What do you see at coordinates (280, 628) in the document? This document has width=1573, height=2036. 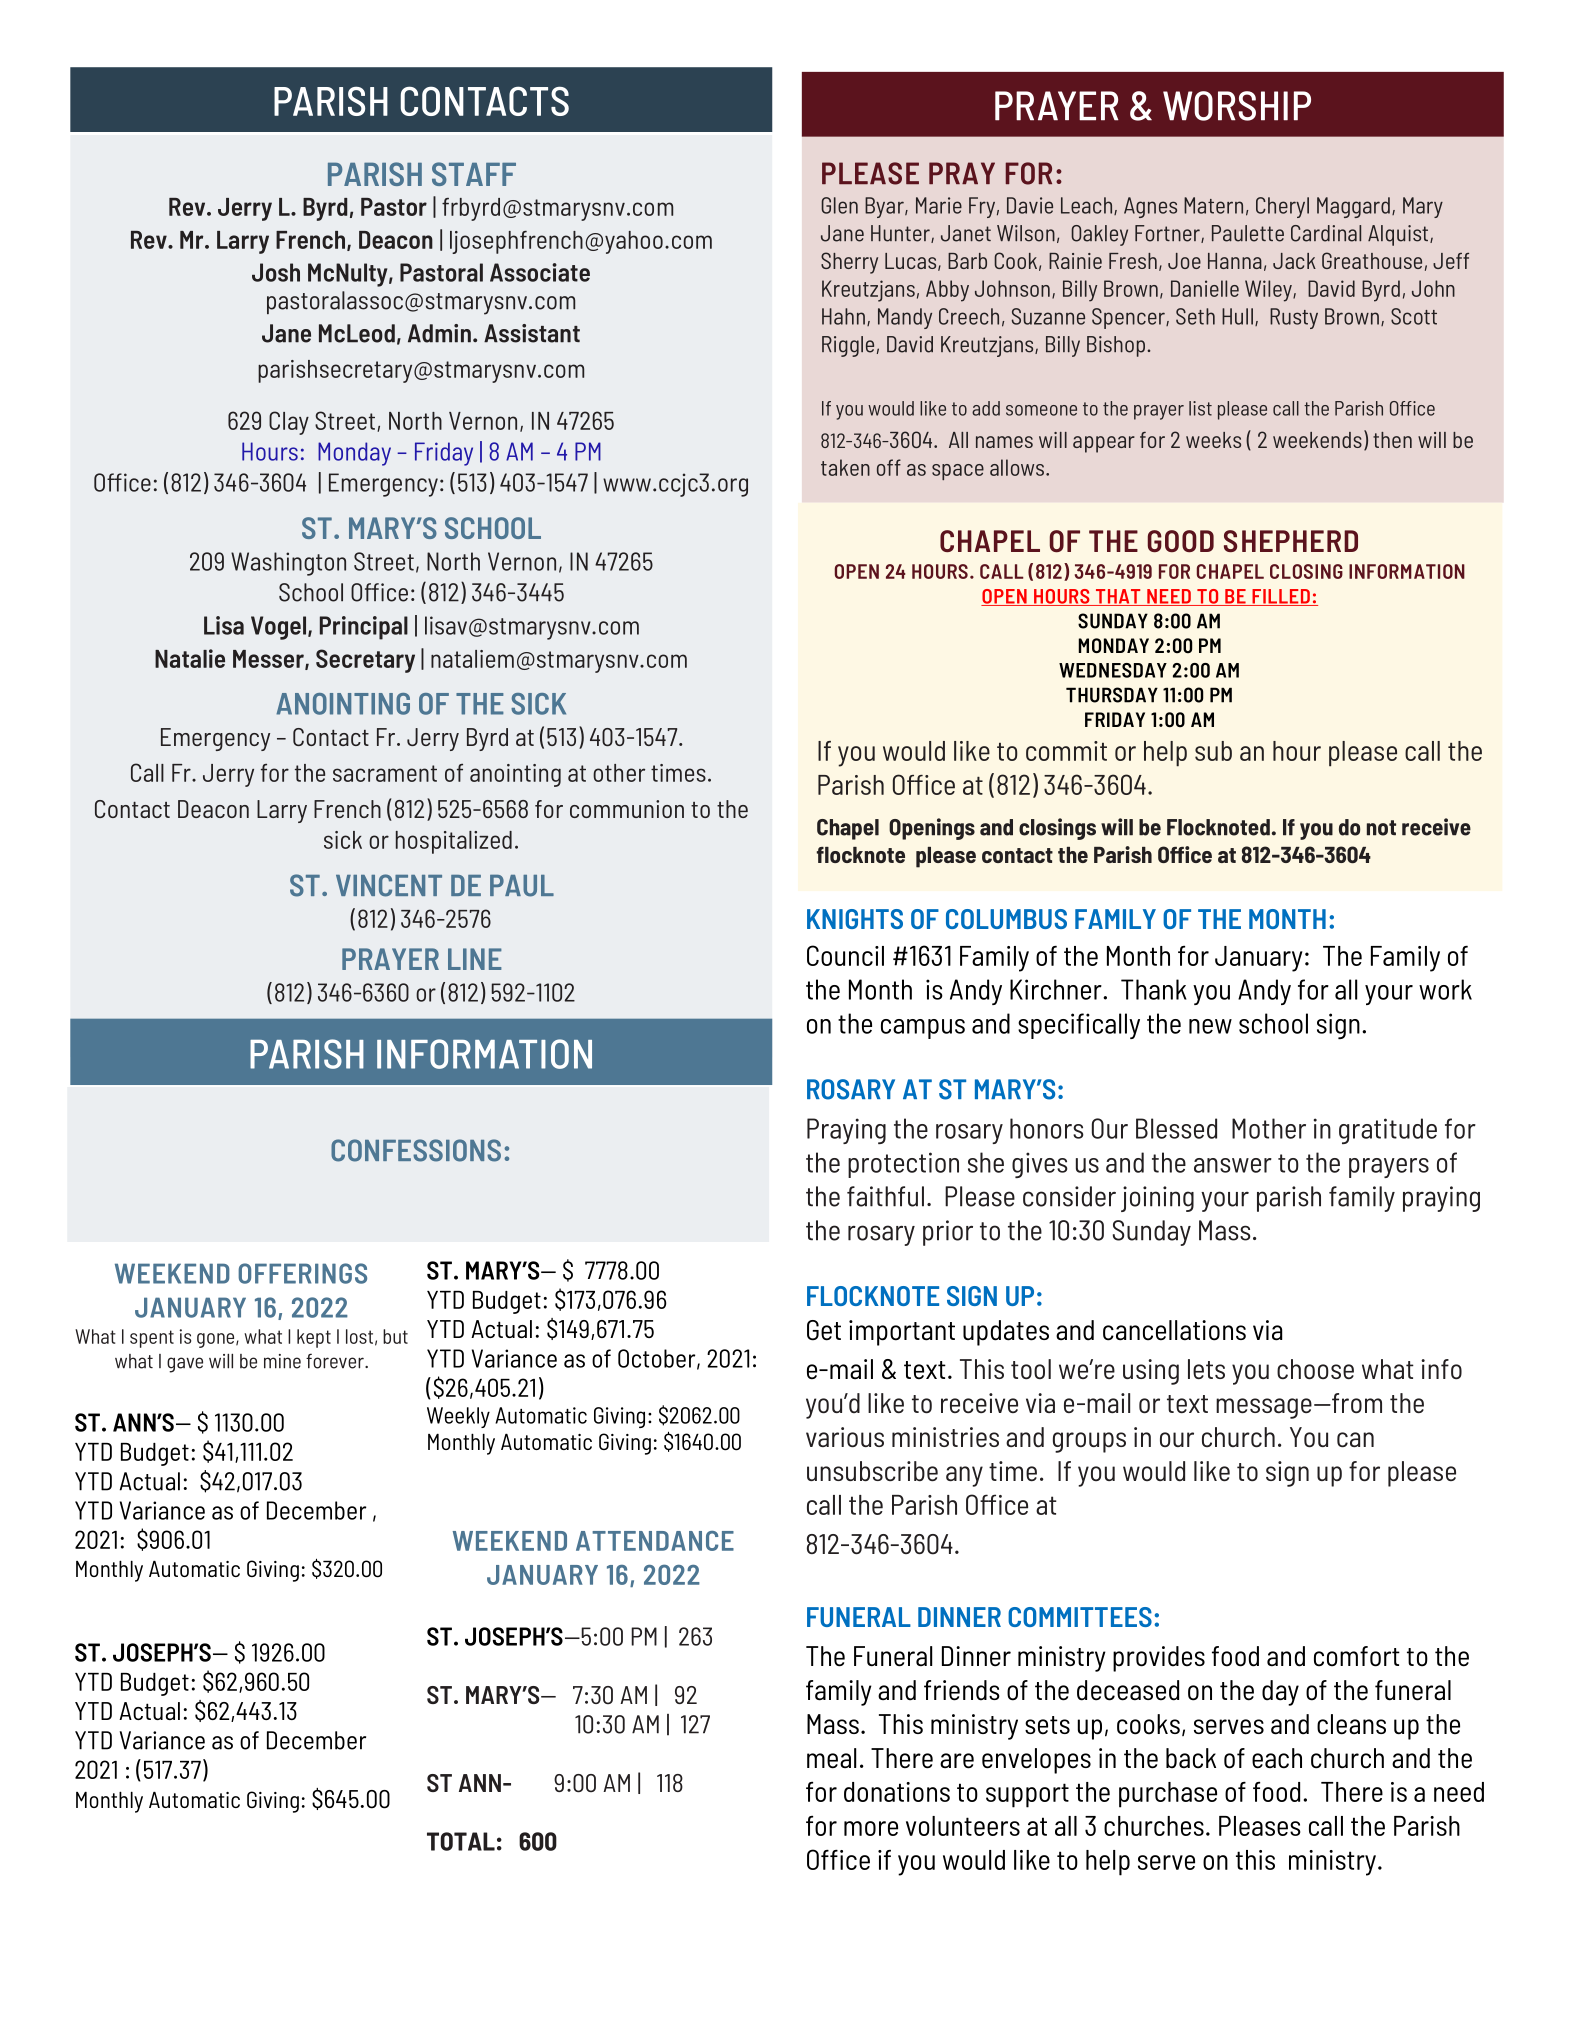 I see `Vogel` at bounding box center [280, 628].
